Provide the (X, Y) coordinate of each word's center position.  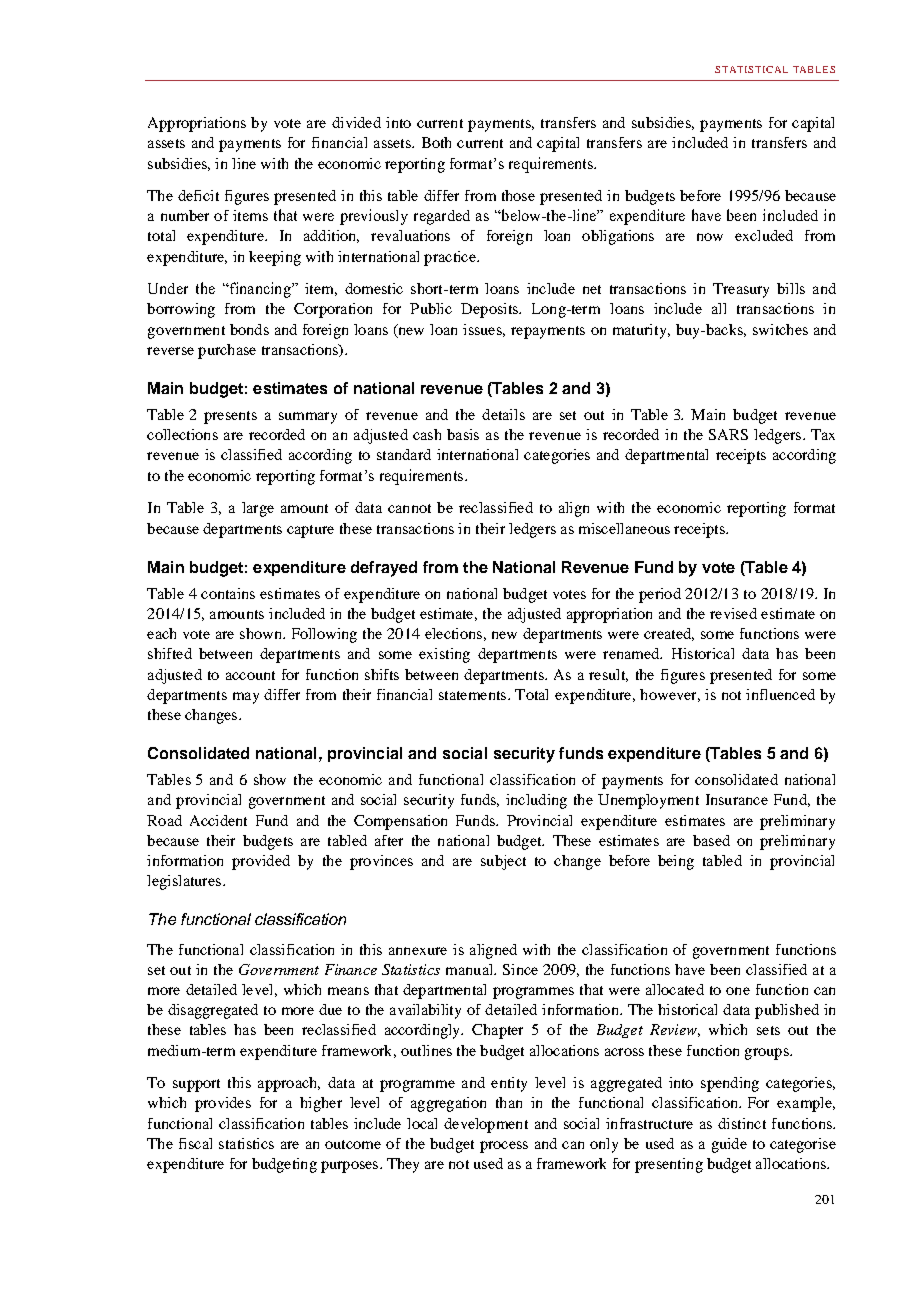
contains (228, 593)
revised (733, 613)
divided (356, 122)
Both (436, 142)
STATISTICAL (751, 69)
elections (453, 633)
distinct (742, 1123)
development (486, 1125)
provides (223, 1104)
